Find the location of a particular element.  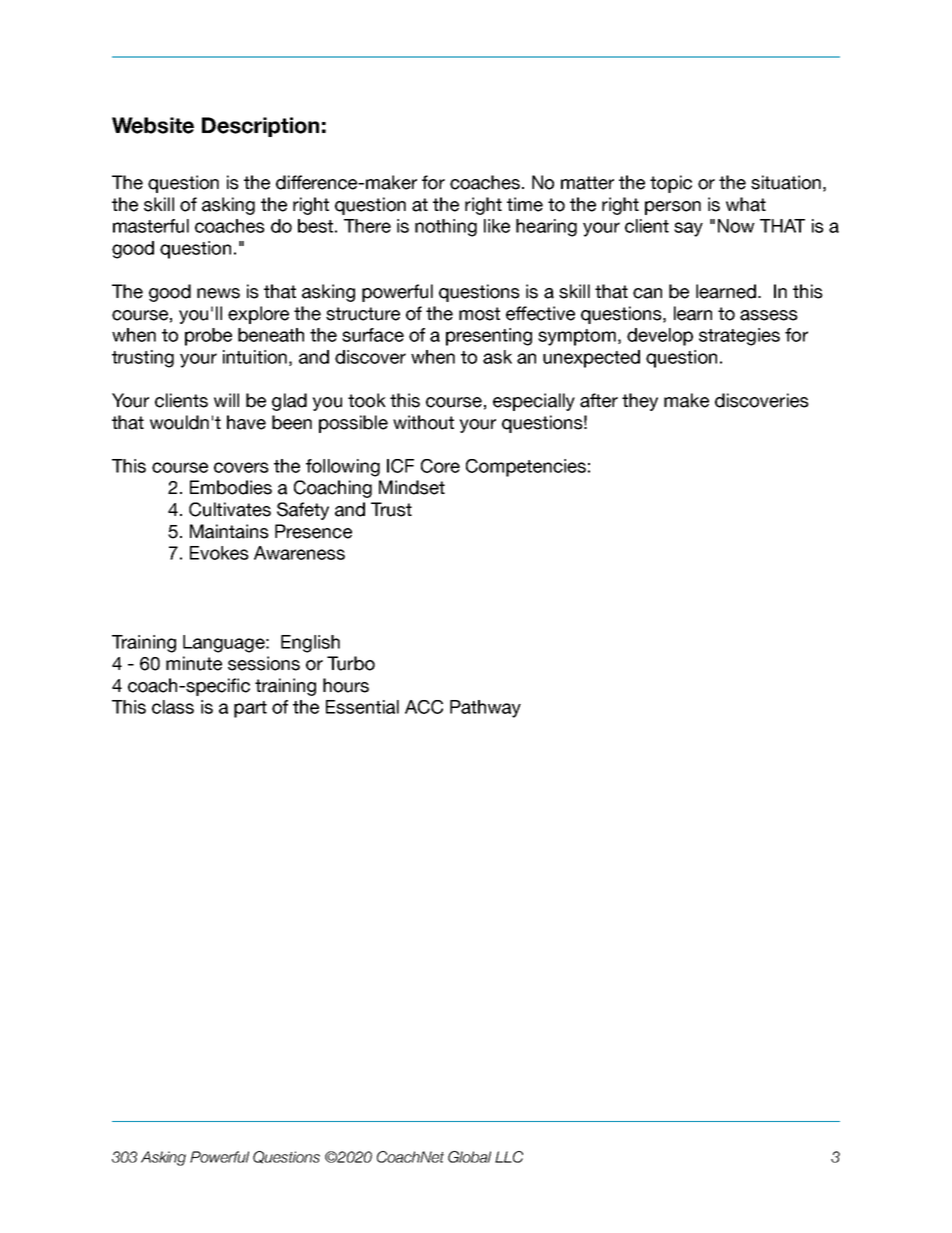

time is located at coordinates (525, 204).
